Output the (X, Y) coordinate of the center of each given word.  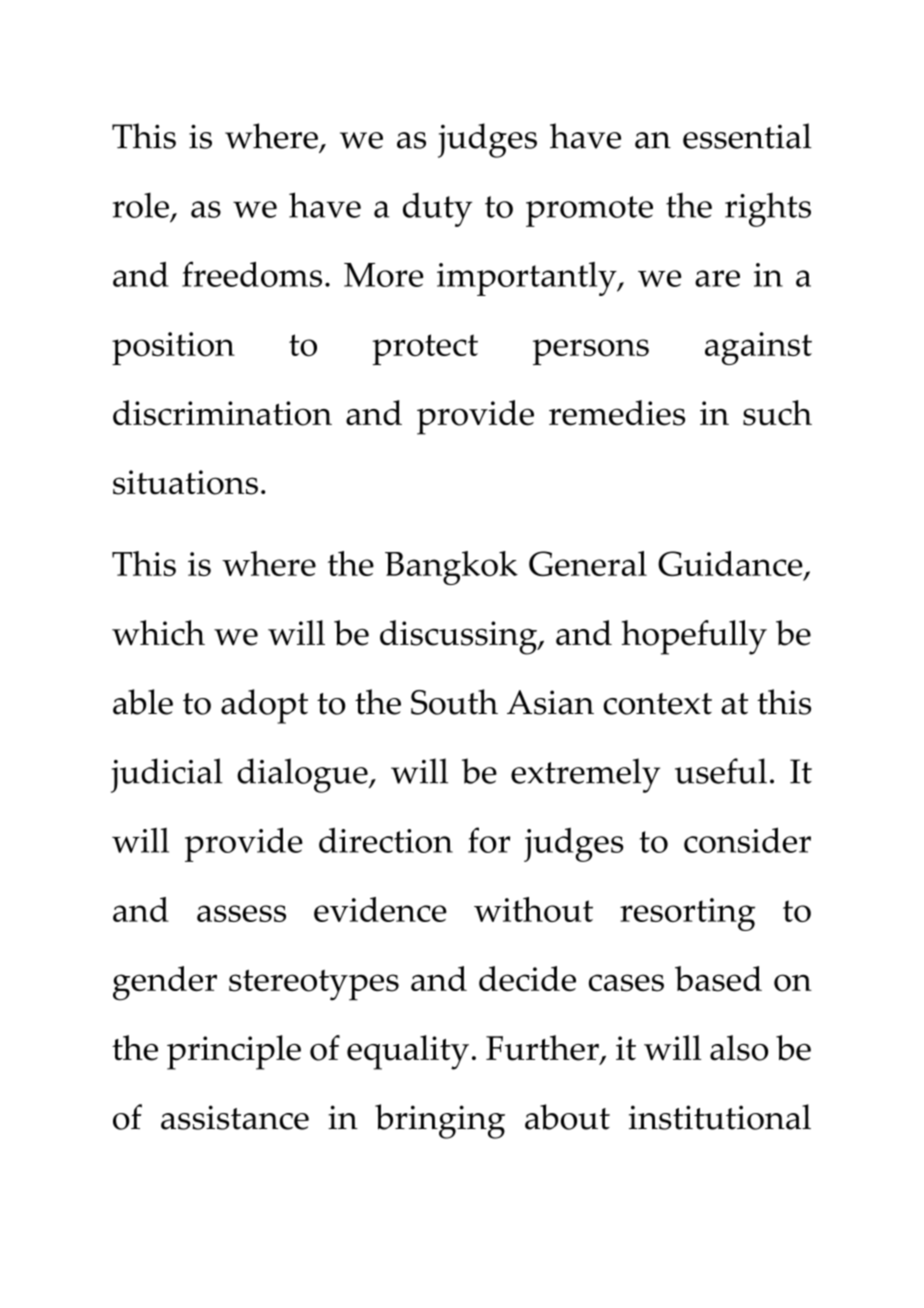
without (533, 909)
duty (437, 210)
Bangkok (451, 568)
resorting (687, 914)
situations (185, 482)
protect (425, 349)
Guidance (731, 565)
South (454, 702)
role (142, 206)
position (173, 348)
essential (747, 136)
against (758, 348)
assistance (235, 1117)
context (657, 704)
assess (241, 913)
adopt (264, 706)
